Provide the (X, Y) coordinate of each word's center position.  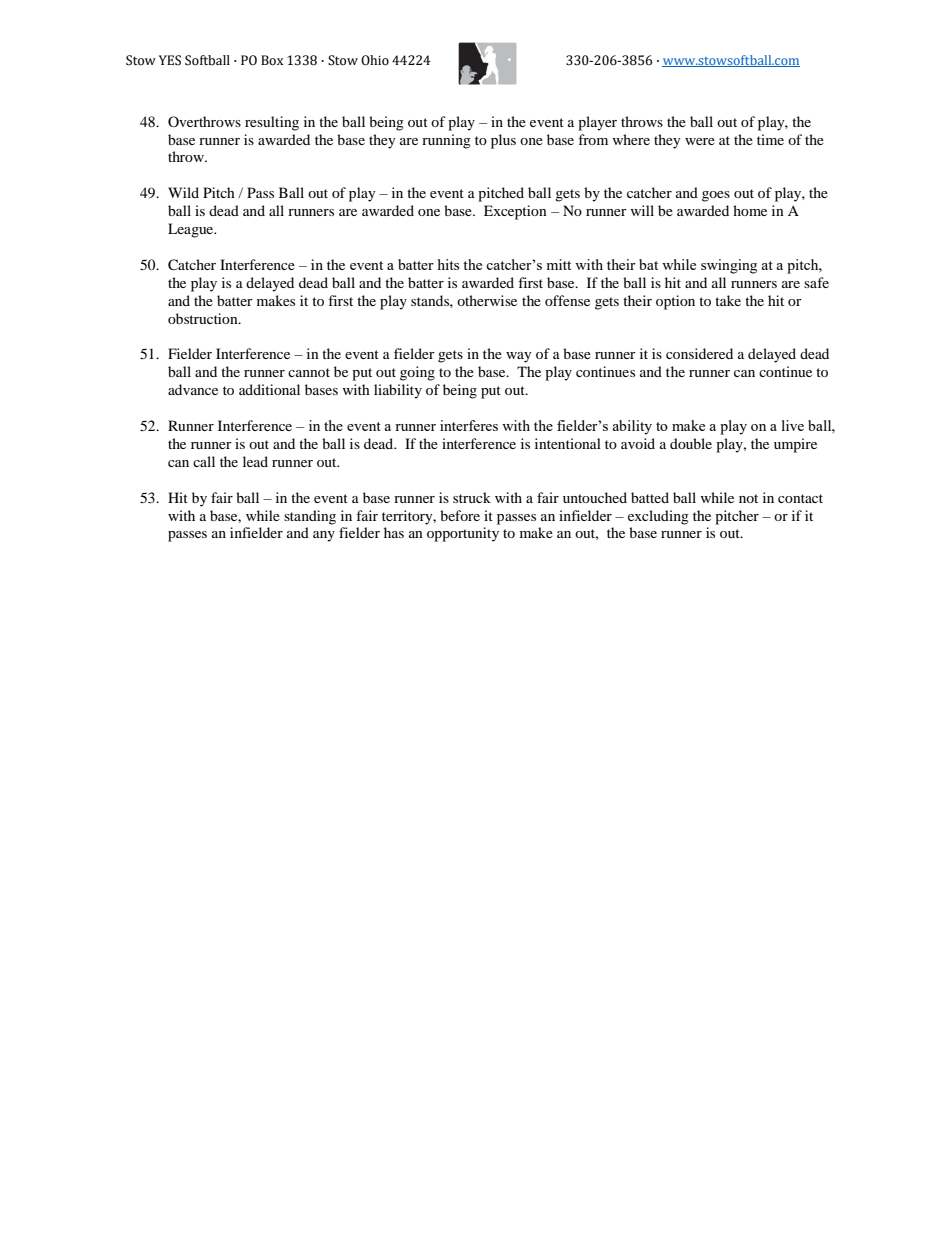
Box (272, 60)
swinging (729, 266)
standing (310, 517)
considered (699, 353)
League (192, 230)
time (770, 139)
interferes (469, 425)
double (691, 443)
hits (448, 264)
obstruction (204, 318)
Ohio (375, 60)
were (700, 141)
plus (503, 141)
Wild (183, 192)
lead (255, 461)
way (519, 357)
